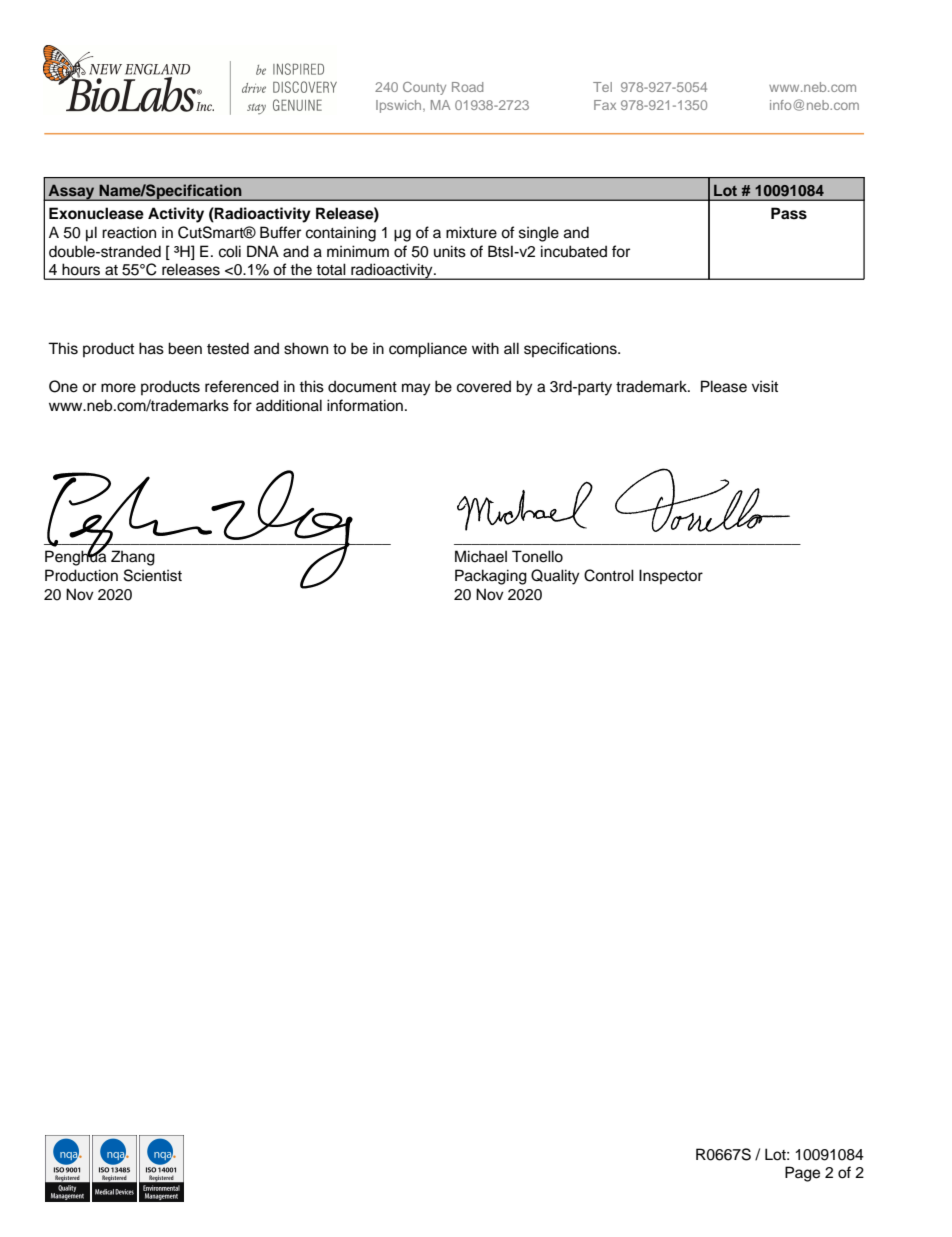  What do you see at coordinates (400, 106) in the page?
I see `Ipswich` at bounding box center [400, 106].
